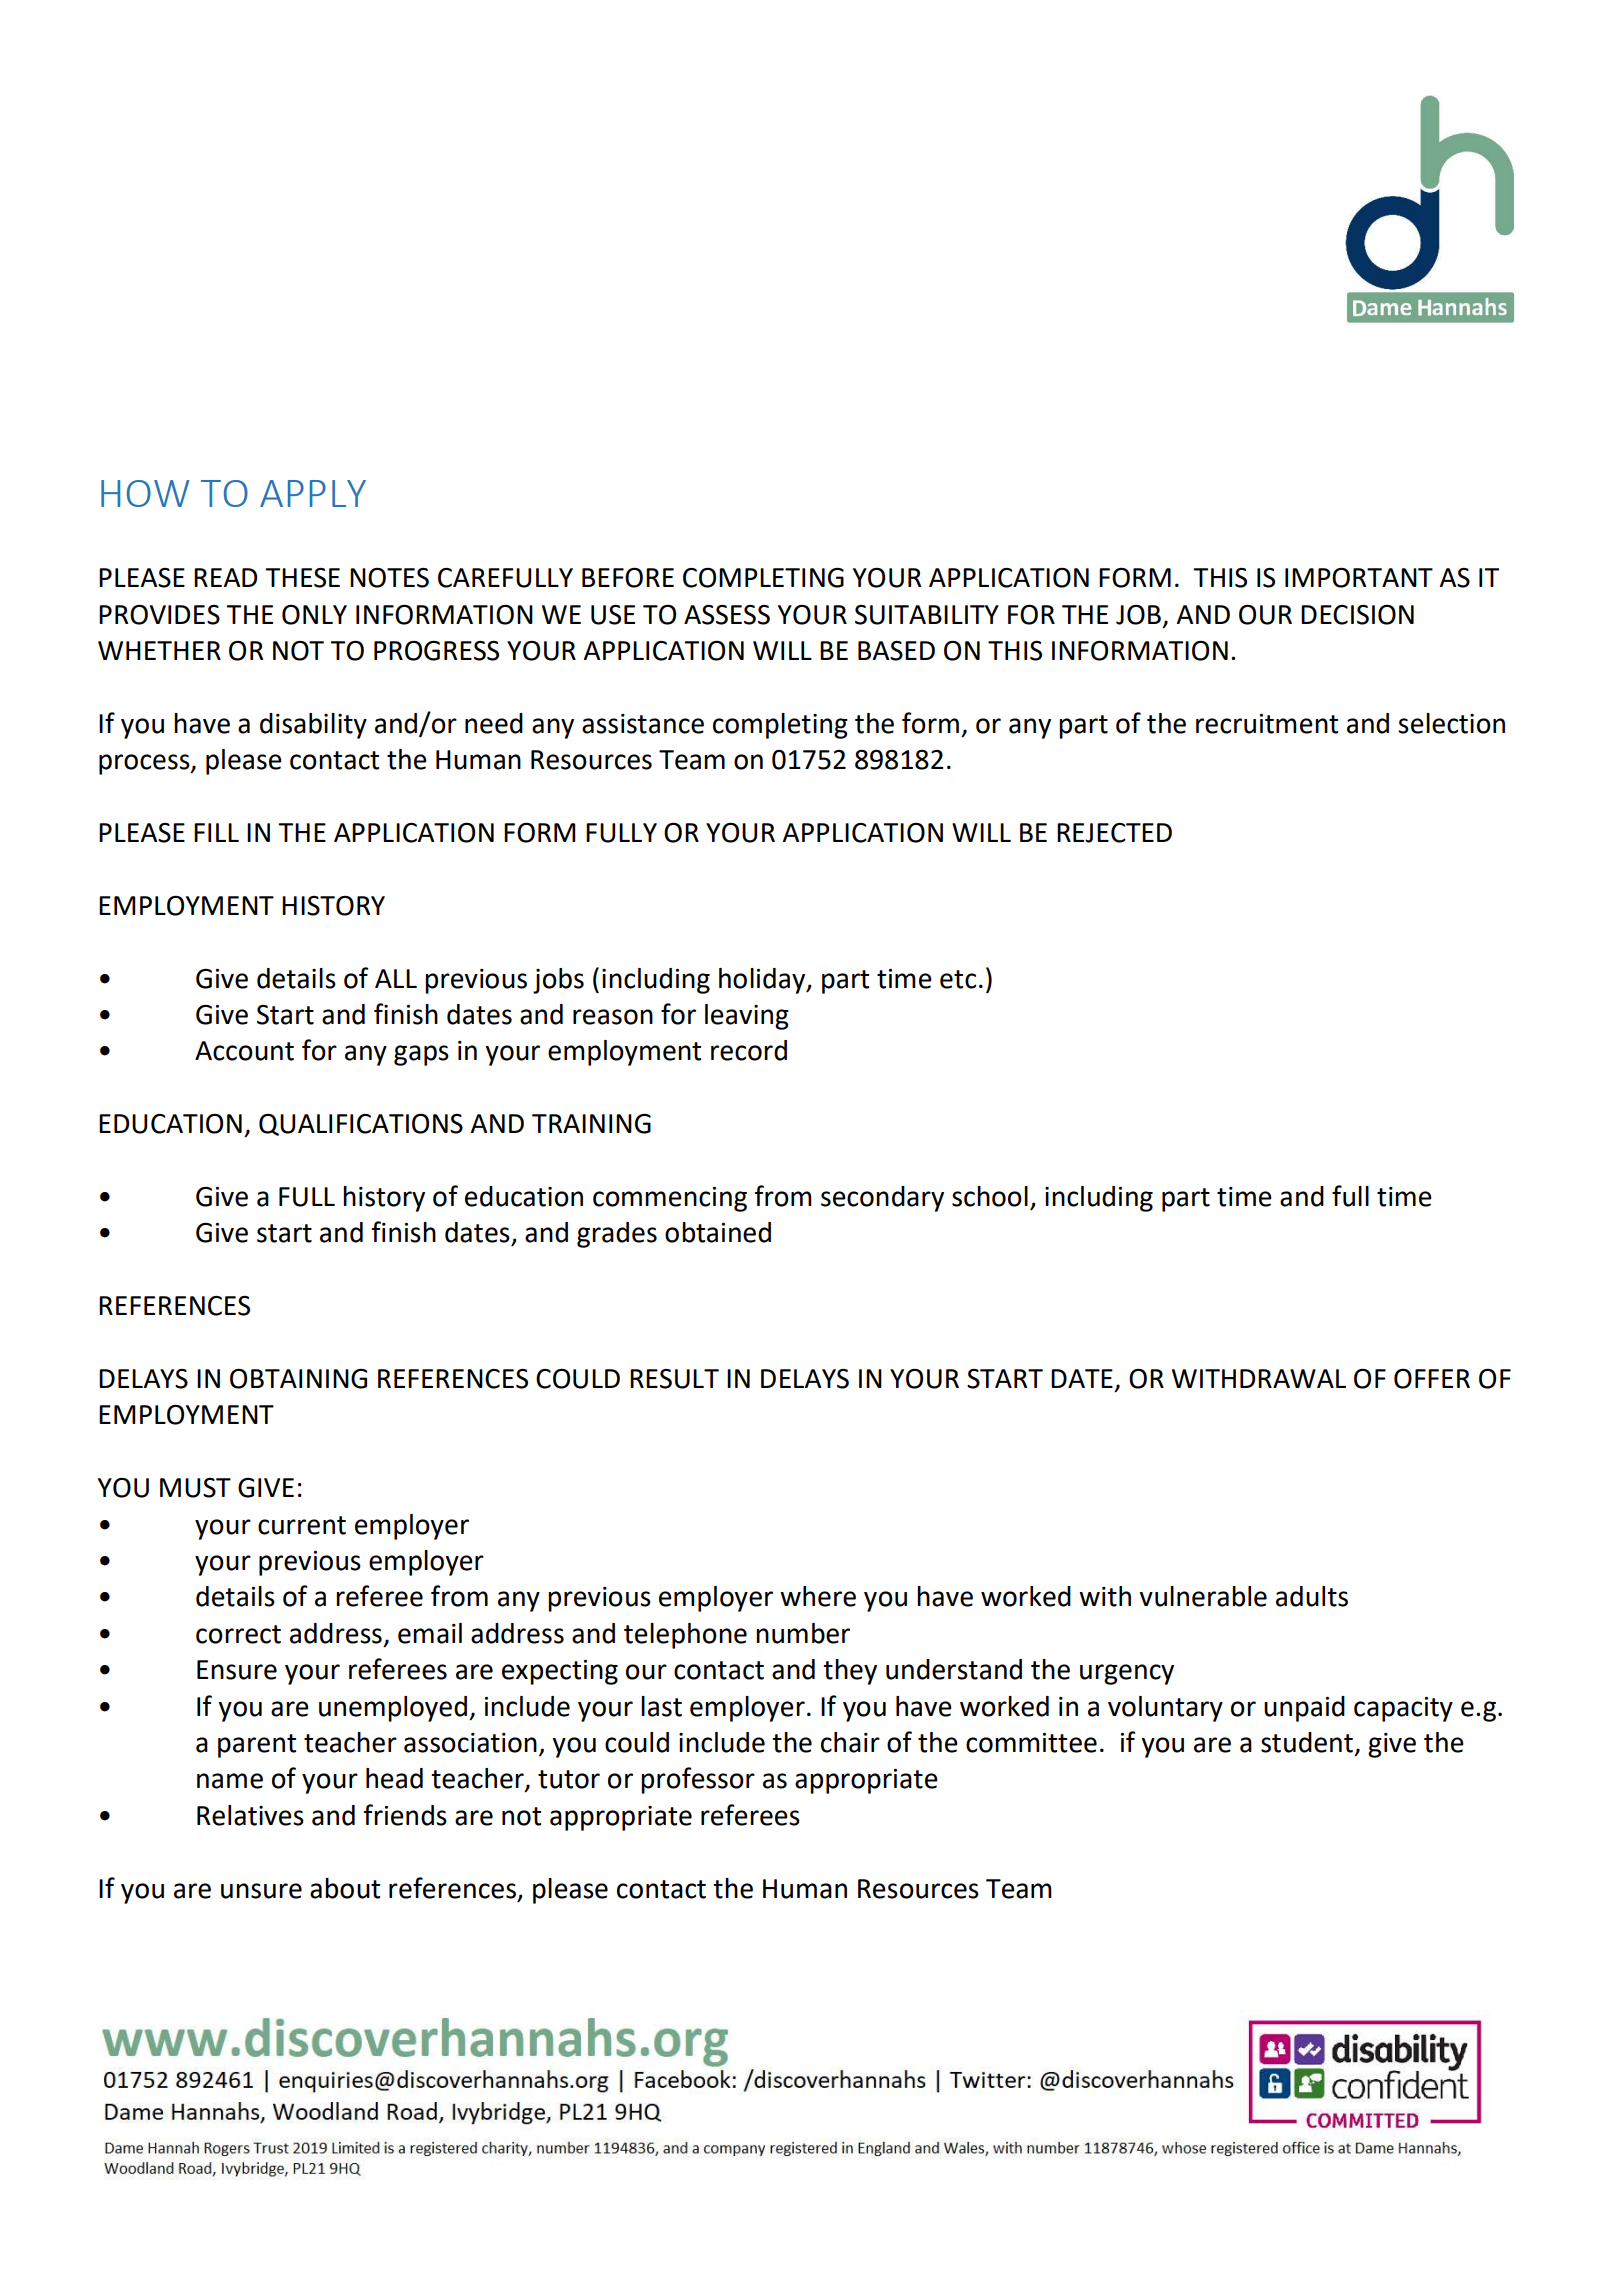 The width and height of the screenshot is (1614, 2282). Describe the element at coordinates (250, 1815) in the screenshot. I see `Relatives` at that location.
